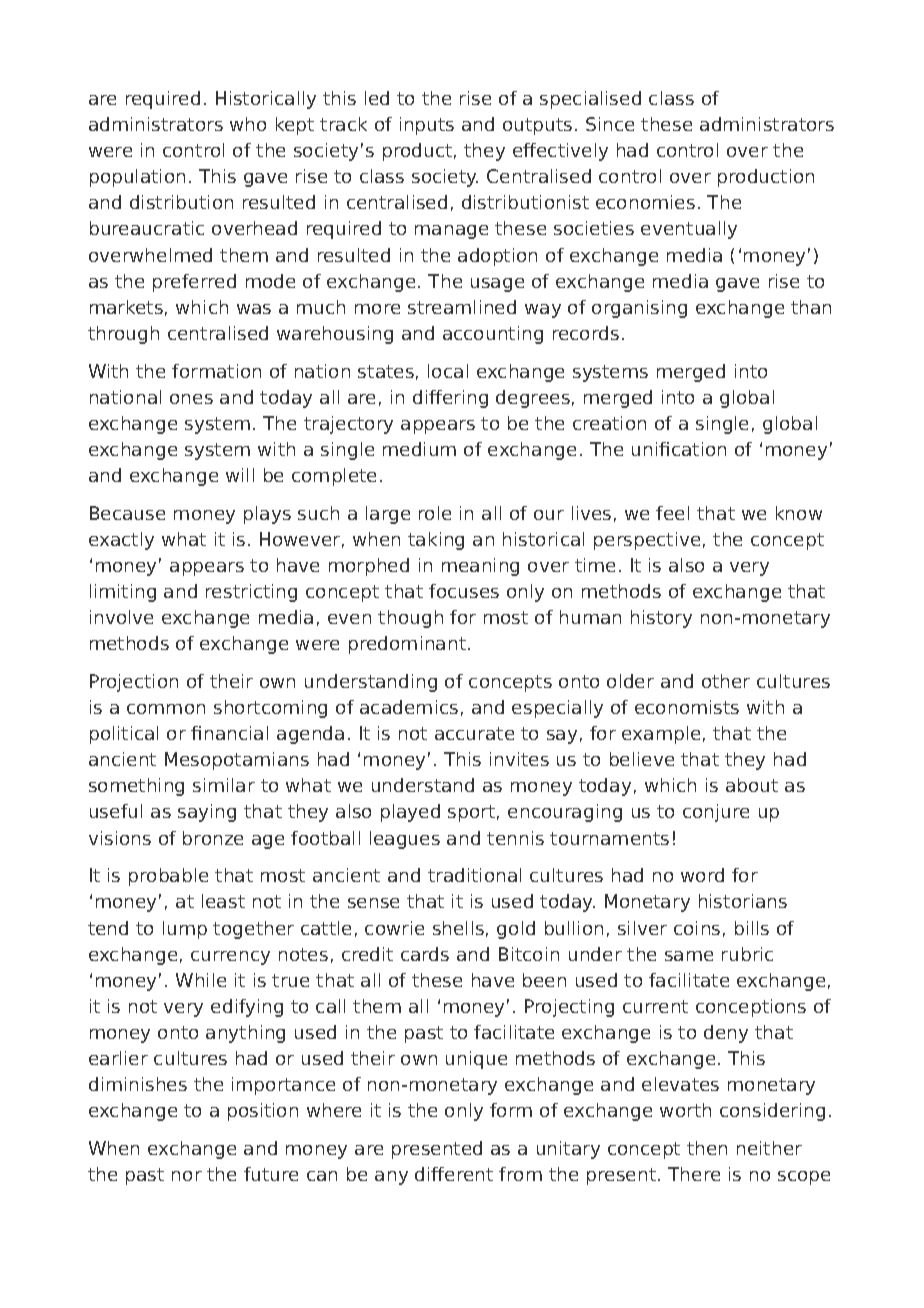 The width and height of the screenshot is (924, 1308). I want to click on who, so click(248, 124).
